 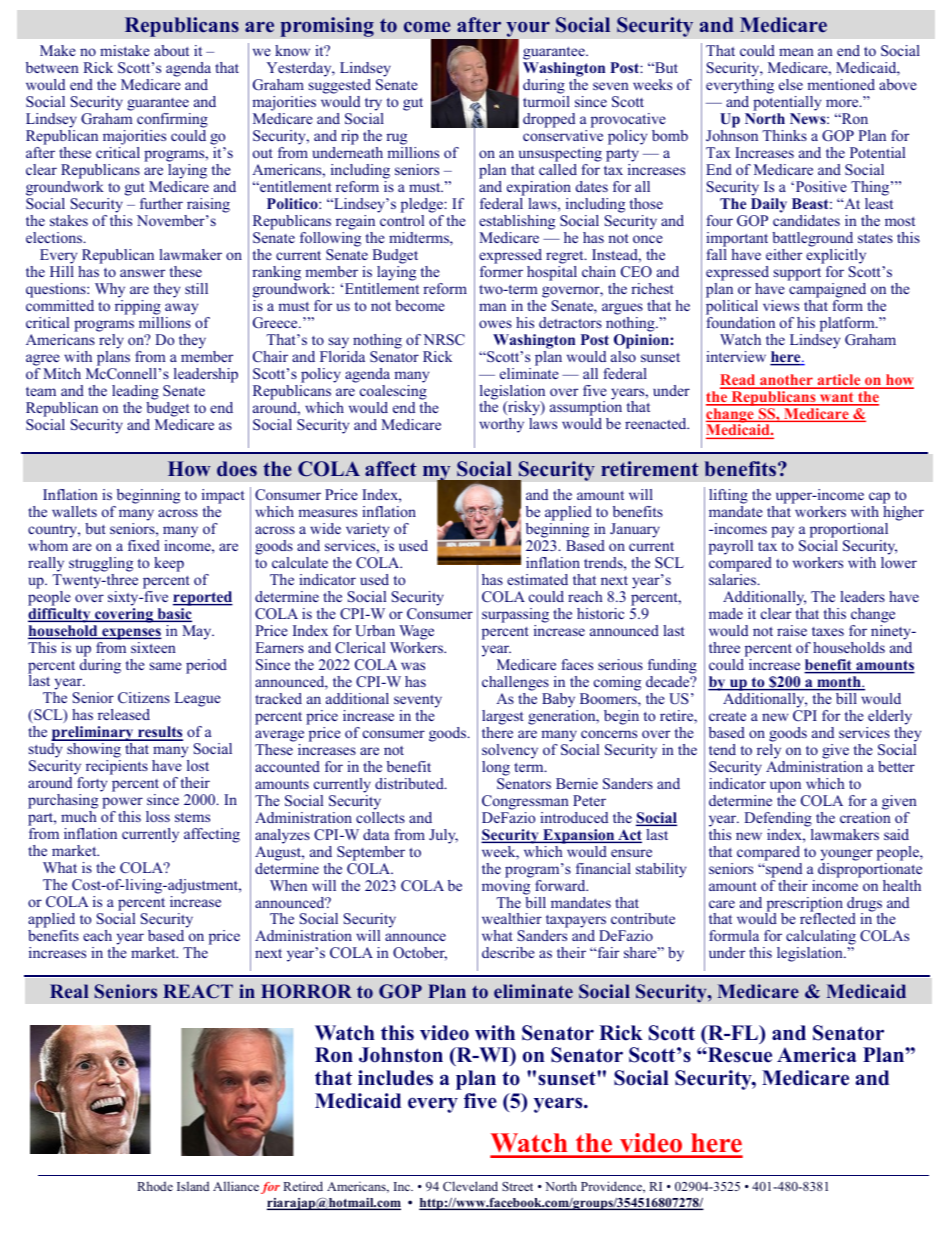 What do you see at coordinates (496, 768) in the image?
I see `long` at bounding box center [496, 768].
